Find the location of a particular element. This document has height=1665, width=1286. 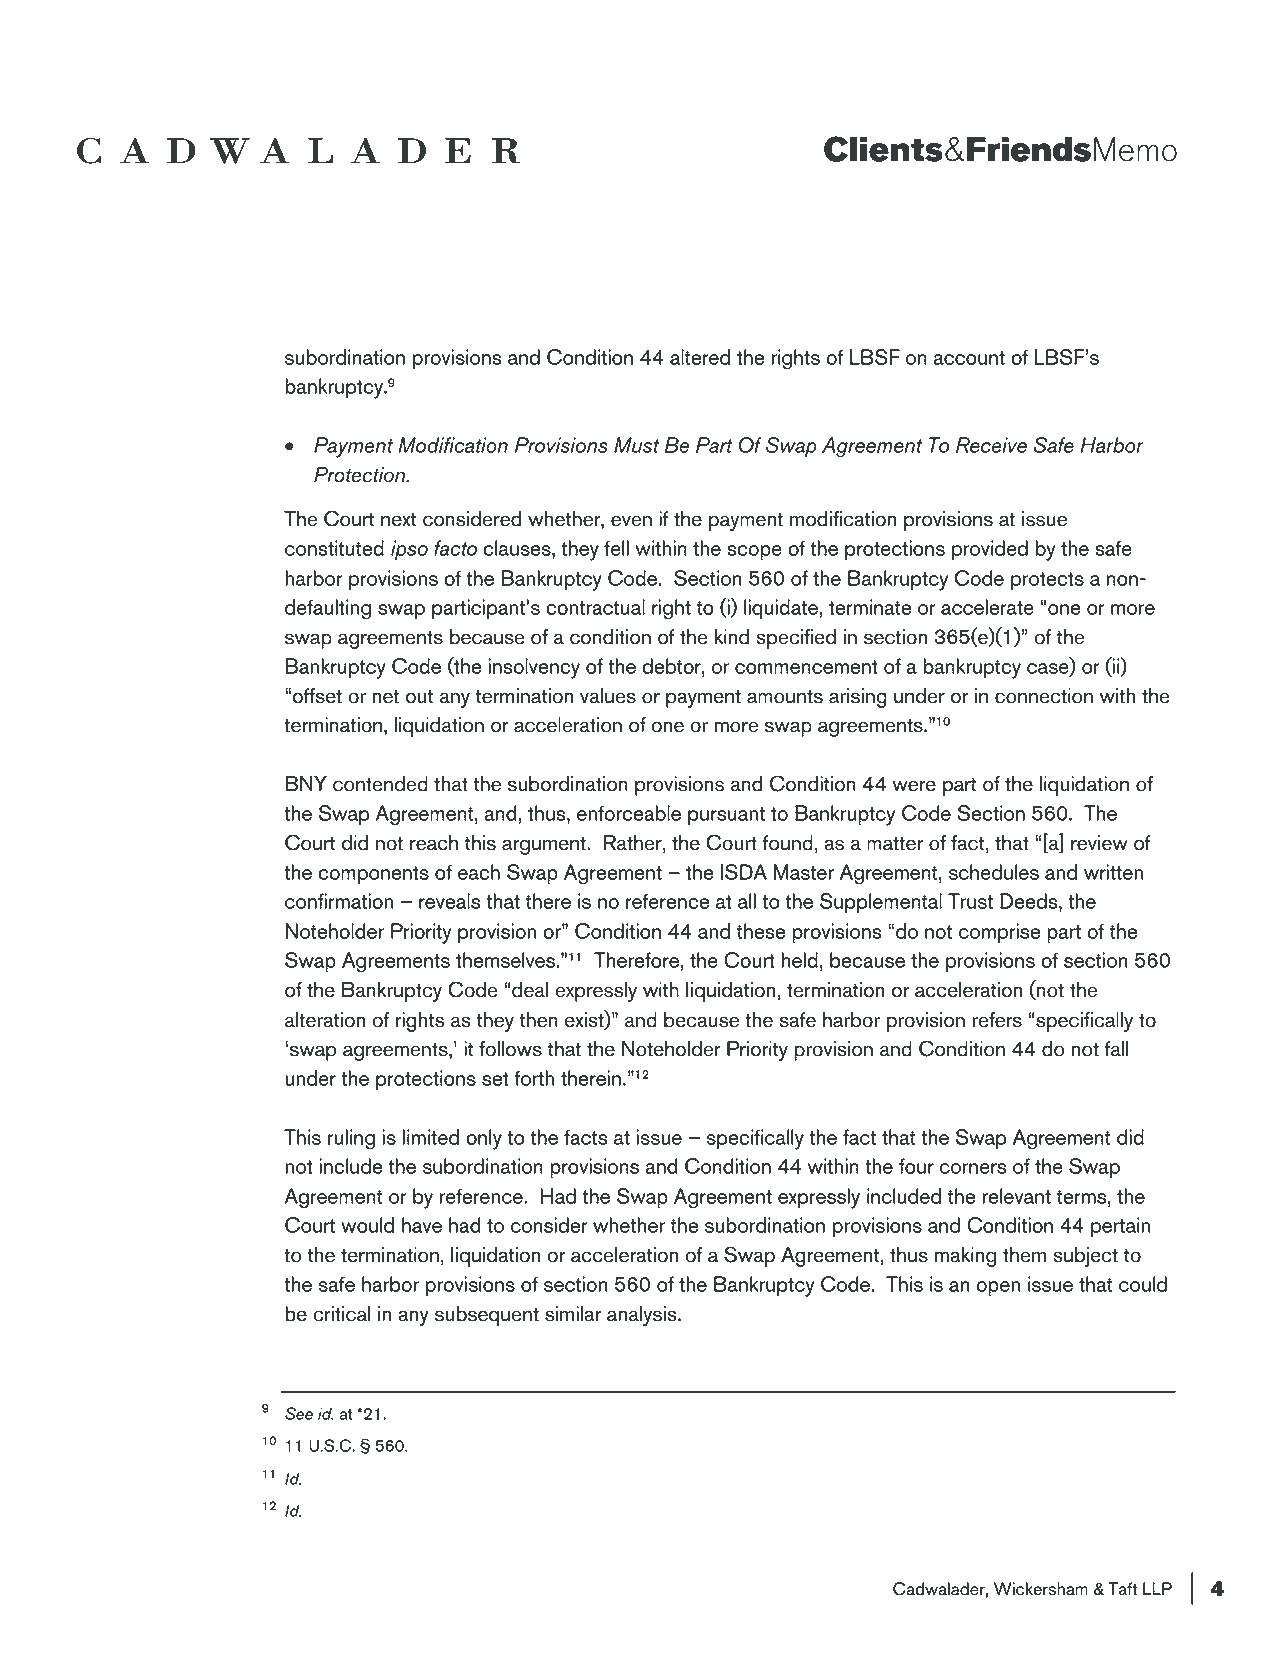

alteration is located at coordinates (325, 1020).
